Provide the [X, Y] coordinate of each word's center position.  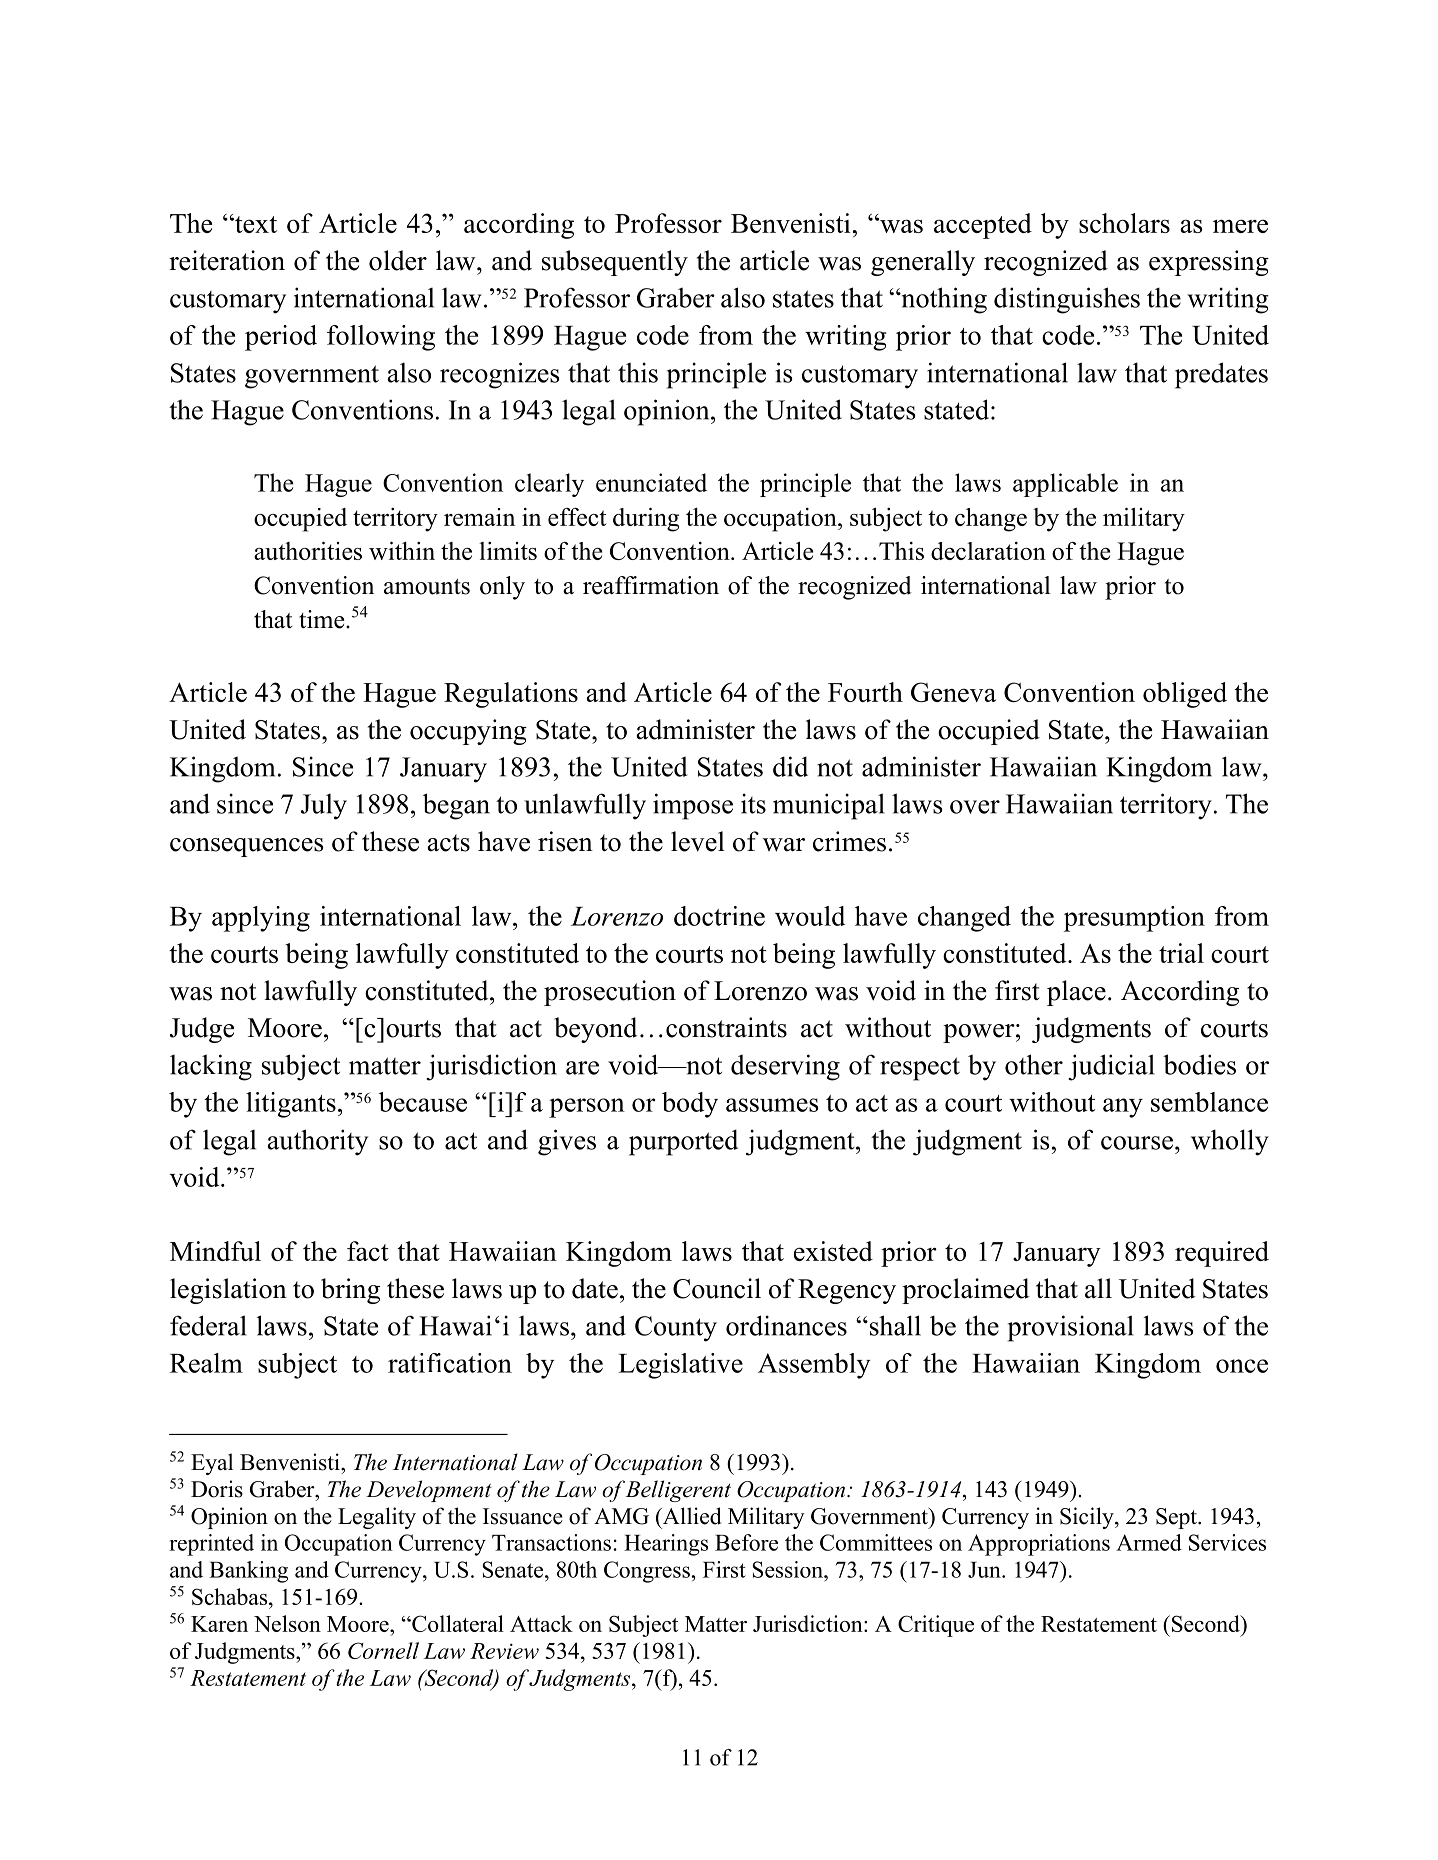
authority [317, 1142]
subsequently [615, 263]
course [1137, 1143]
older [398, 260]
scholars [1124, 223]
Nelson [287, 1623]
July [324, 807]
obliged [1185, 695]
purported [683, 1142]
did [790, 766]
